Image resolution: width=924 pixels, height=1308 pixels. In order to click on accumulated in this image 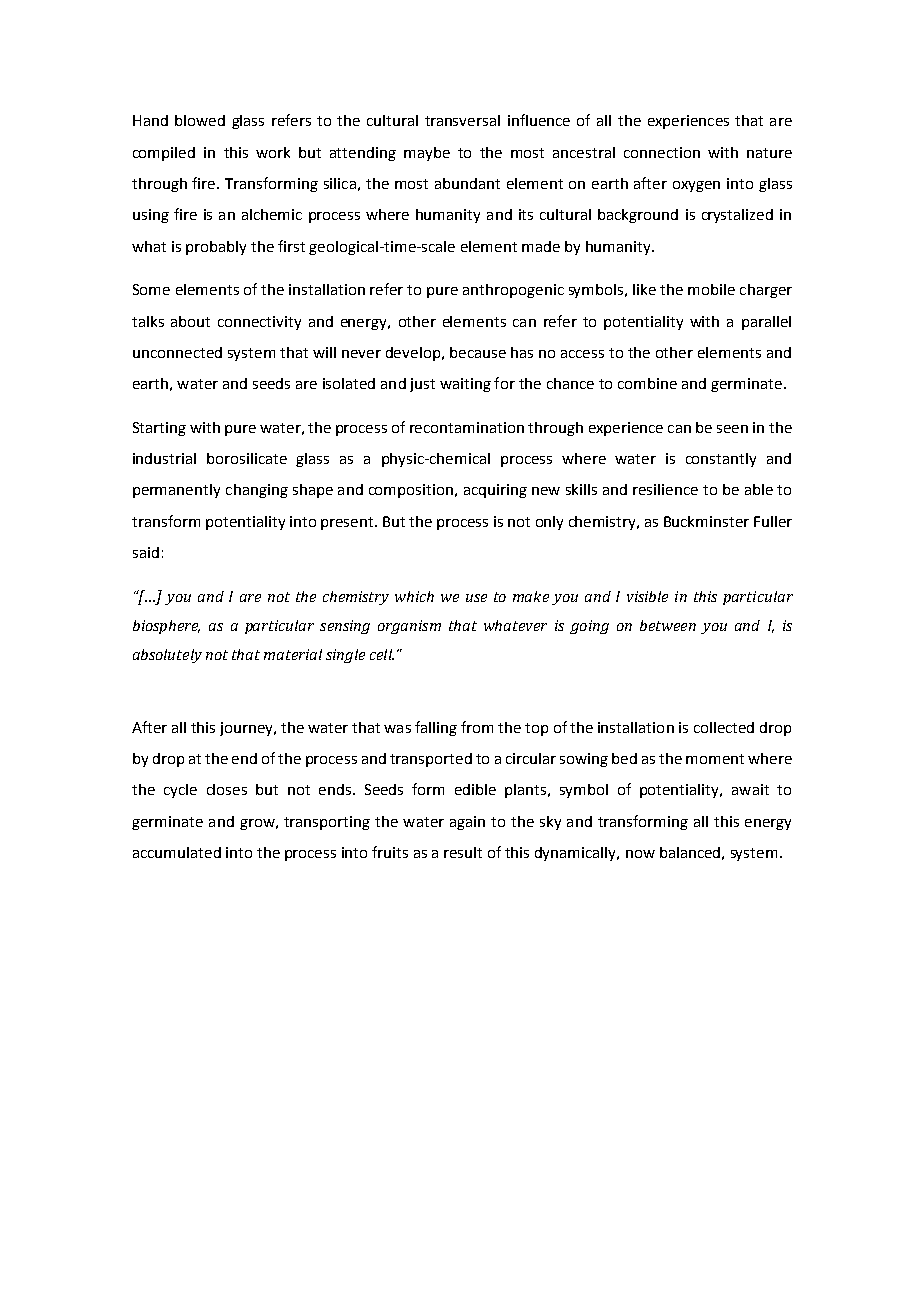, I will do `click(177, 852)`.
